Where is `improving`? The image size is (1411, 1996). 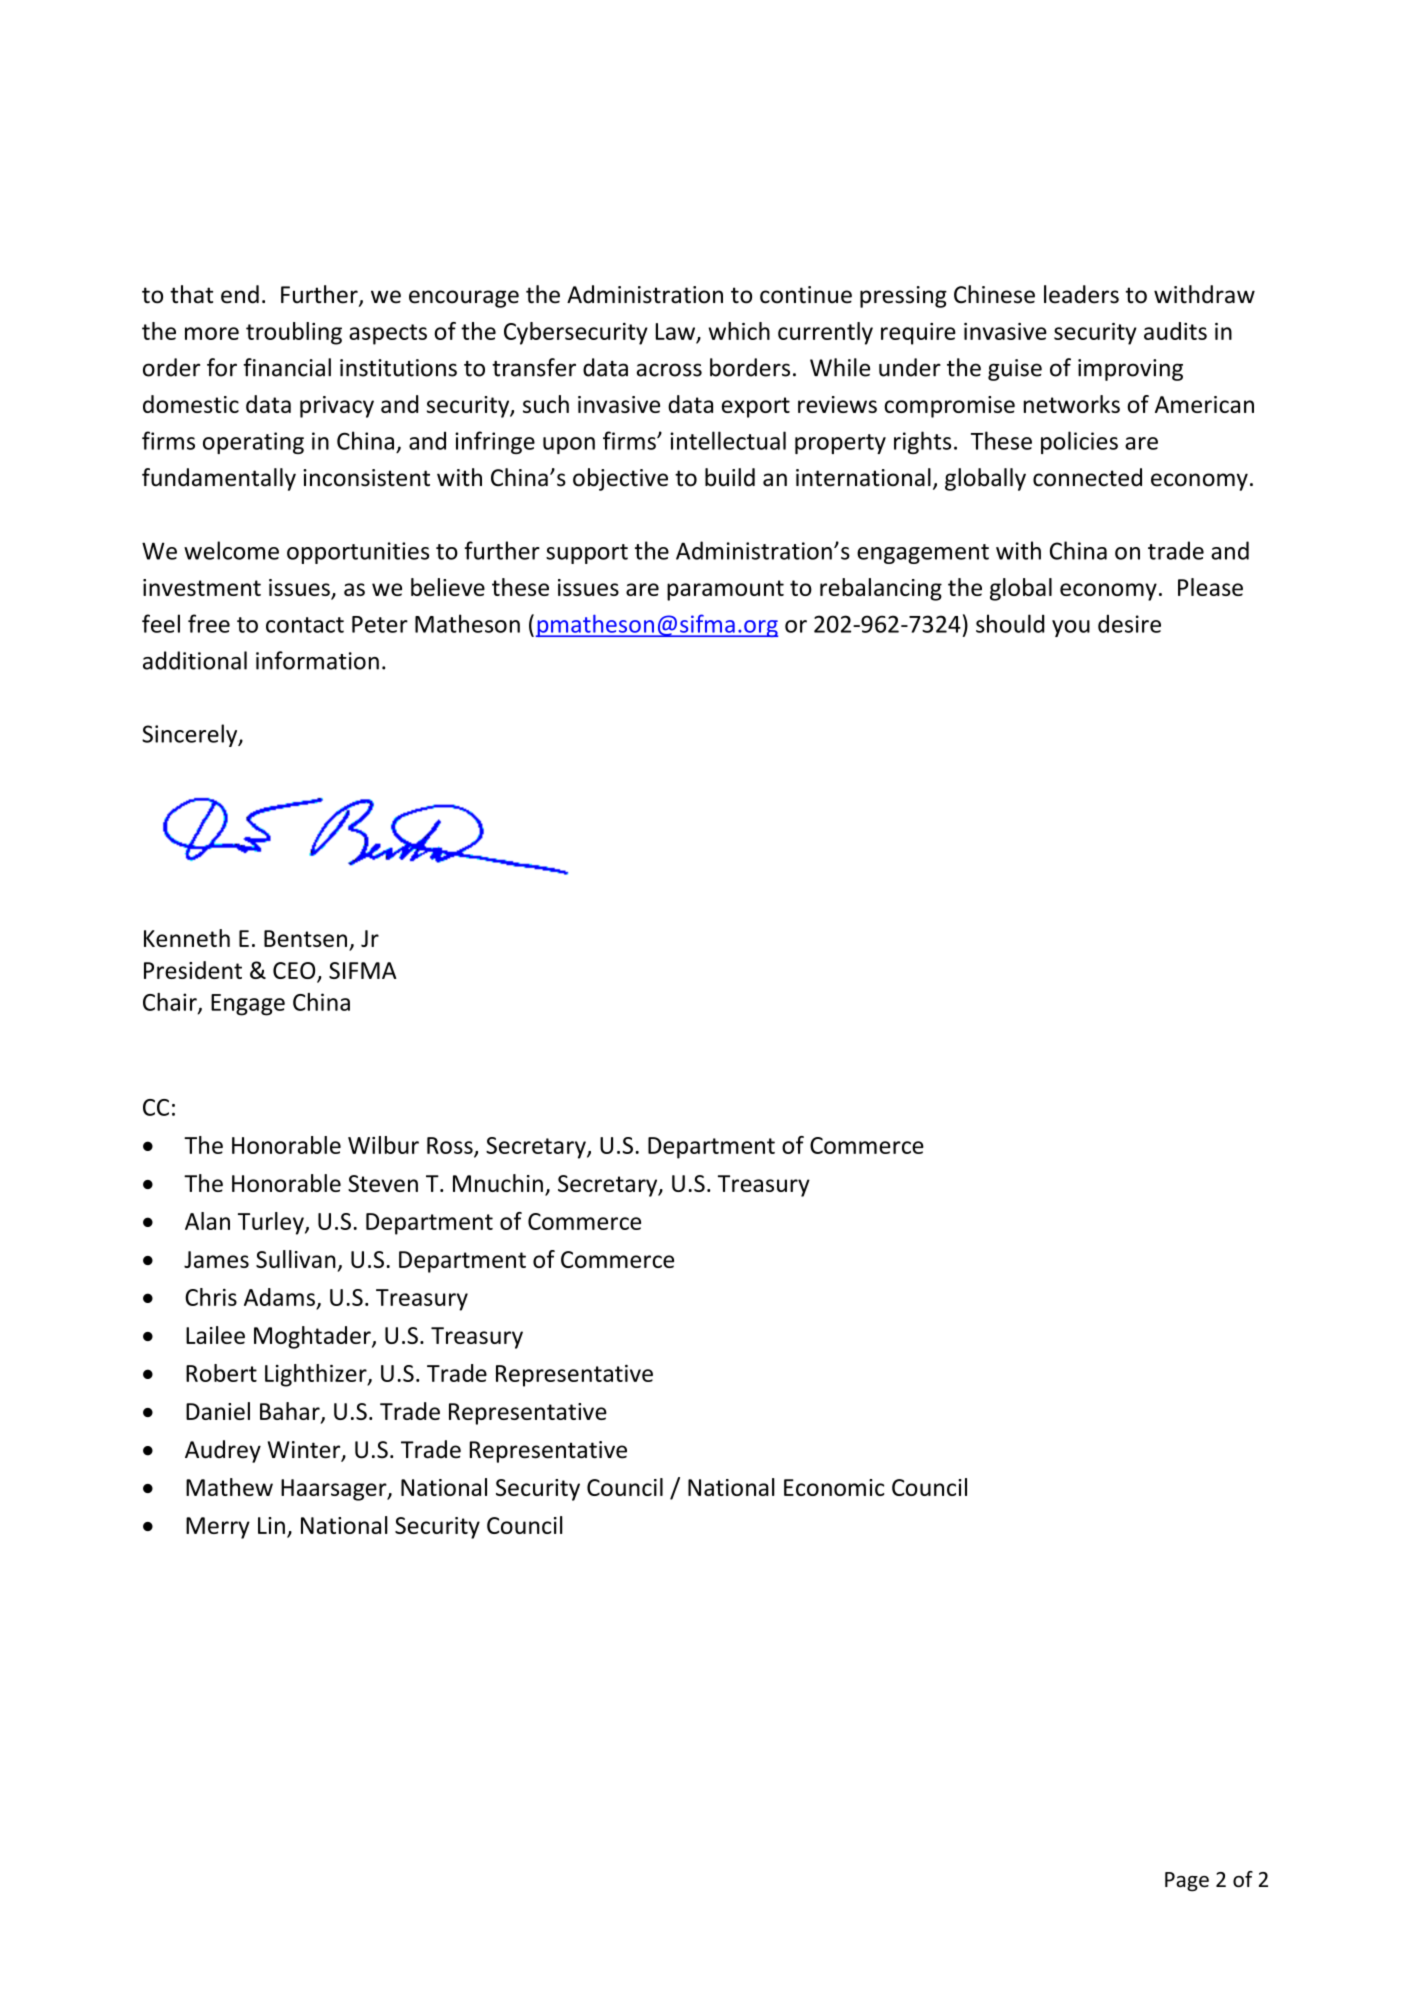
improving is located at coordinates (1130, 370).
